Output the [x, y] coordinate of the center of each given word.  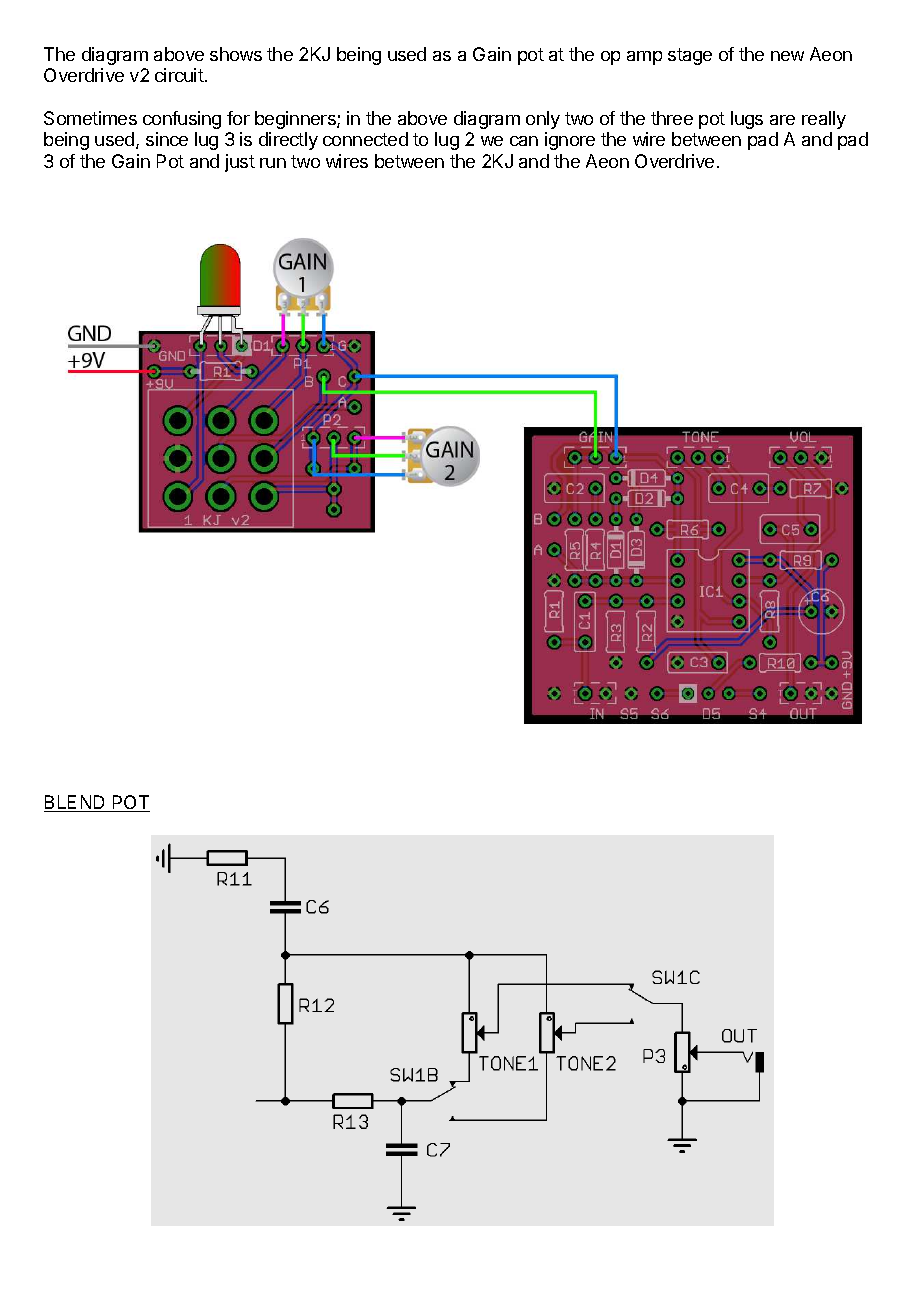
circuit [179, 75]
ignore [570, 141]
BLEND [76, 803]
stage [690, 56]
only [543, 120]
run [273, 163]
